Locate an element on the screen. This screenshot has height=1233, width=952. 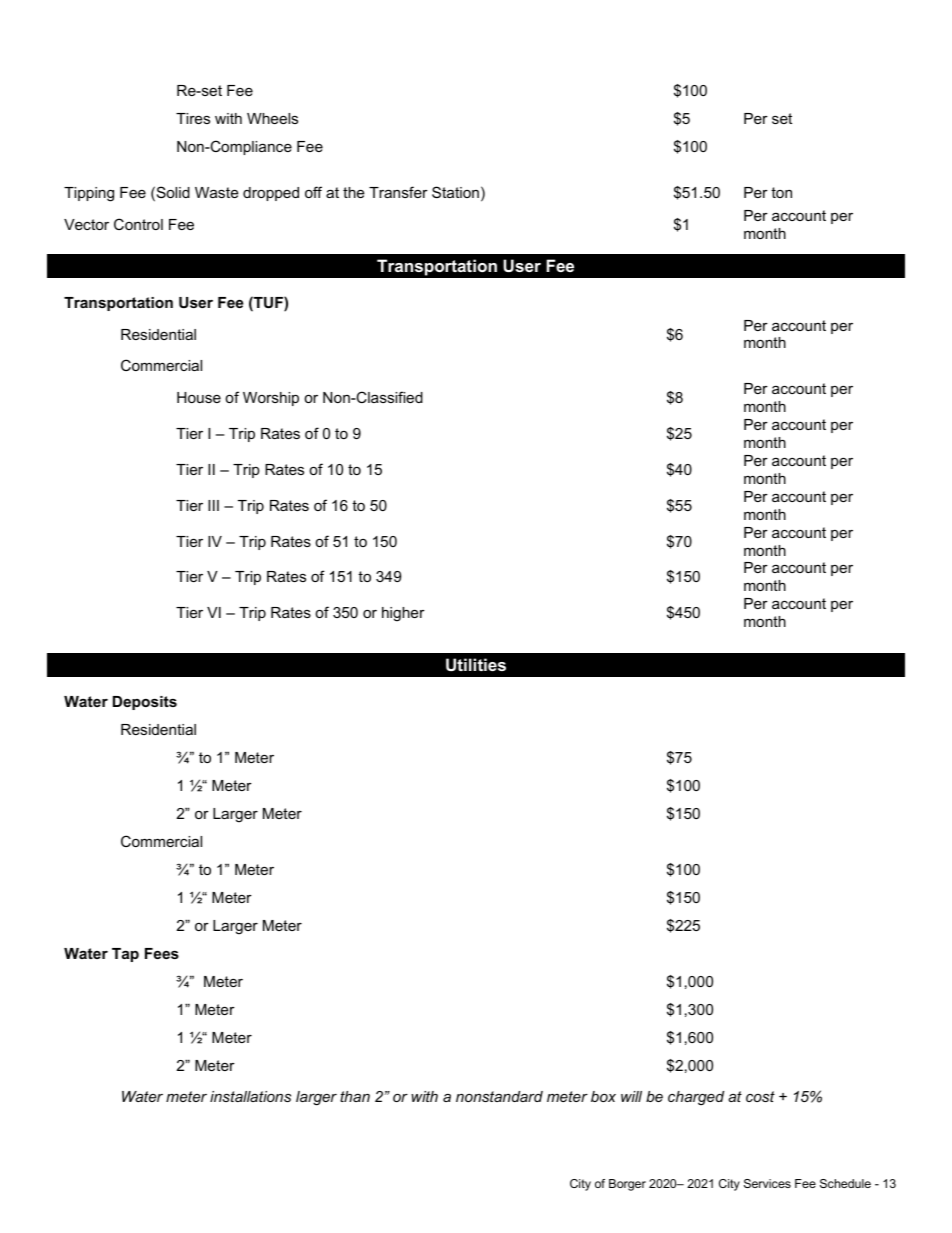
Station is located at coordinates (455, 192).
